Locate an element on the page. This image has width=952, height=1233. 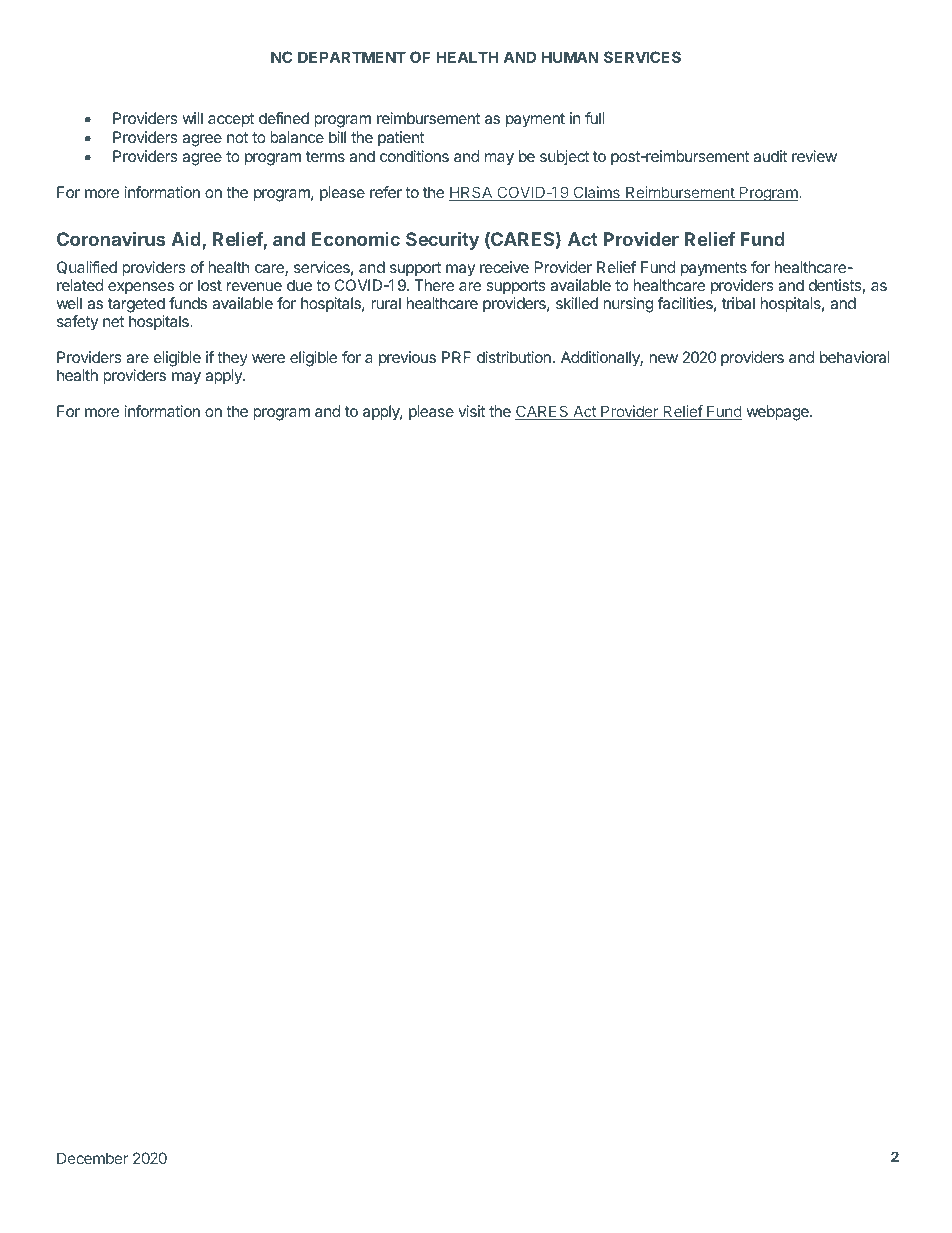
patient is located at coordinates (401, 138).
